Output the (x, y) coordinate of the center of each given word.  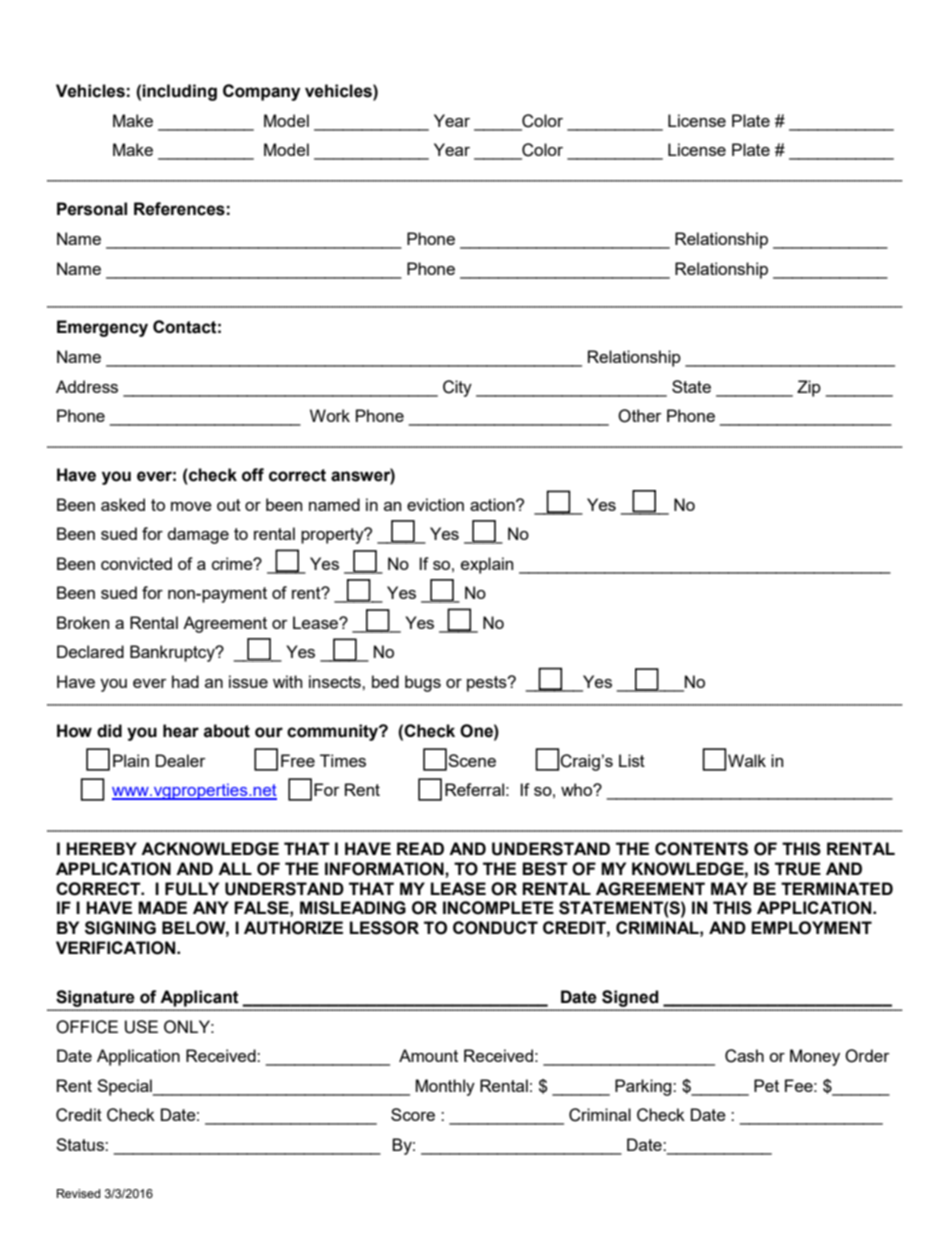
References (179, 209)
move (191, 506)
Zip (809, 388)
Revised (78, 1193)
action (493, 504)
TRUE (798, 869)
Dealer (181, 760)
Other (640, 416)
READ (420, 848)
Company (261, 92)
